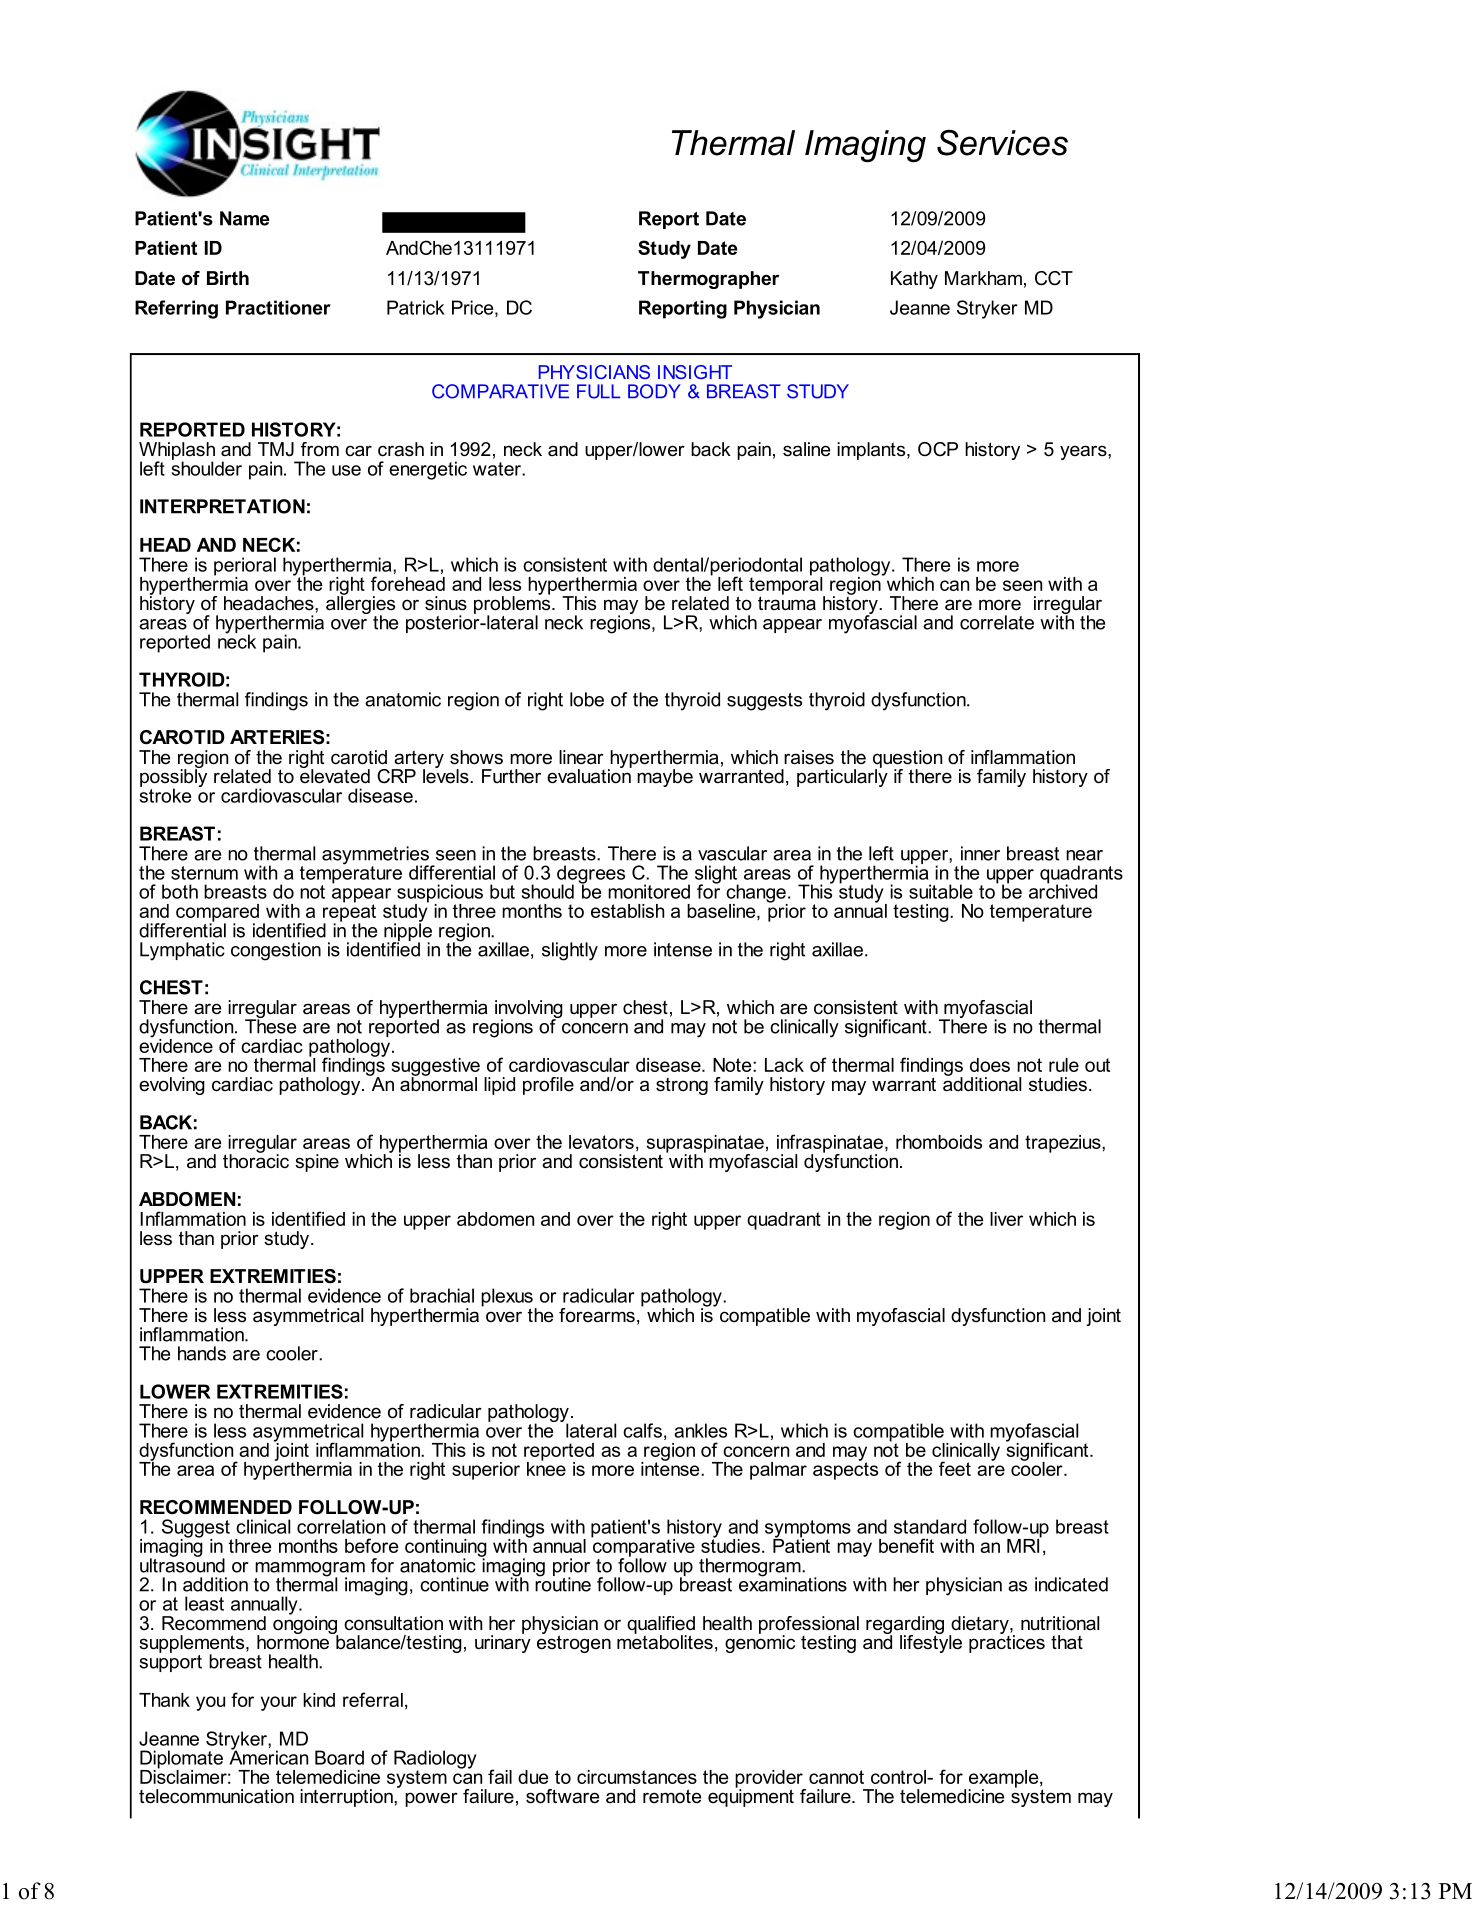 Image resolution: width=1472 pixels, height=1905 pixels. What do you see at coordinates (245, 218) in the screenshot?
I see `Name` at bounding box center [245, 218].
